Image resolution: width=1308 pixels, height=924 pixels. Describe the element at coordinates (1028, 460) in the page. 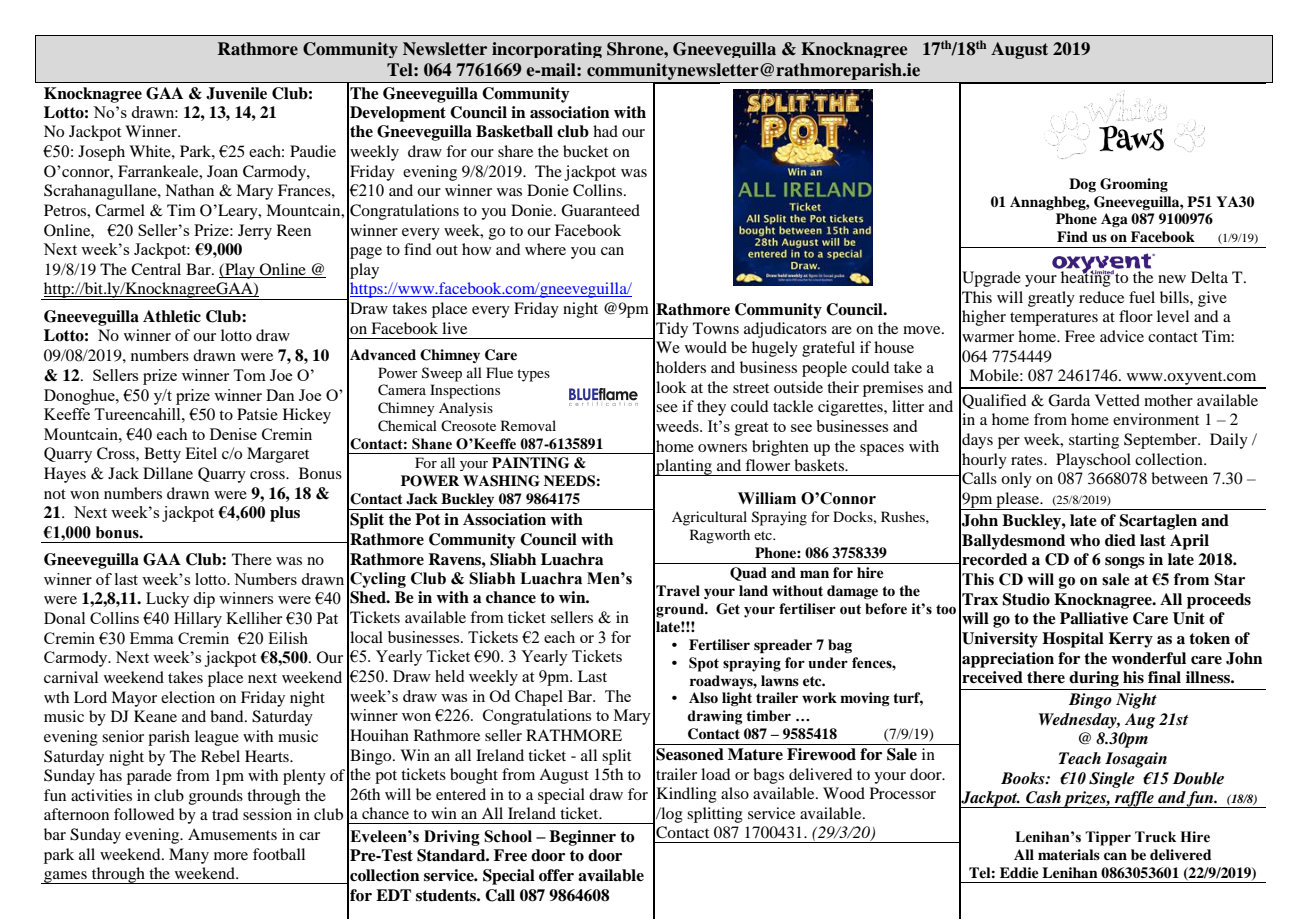

I see `rates` at that location.
